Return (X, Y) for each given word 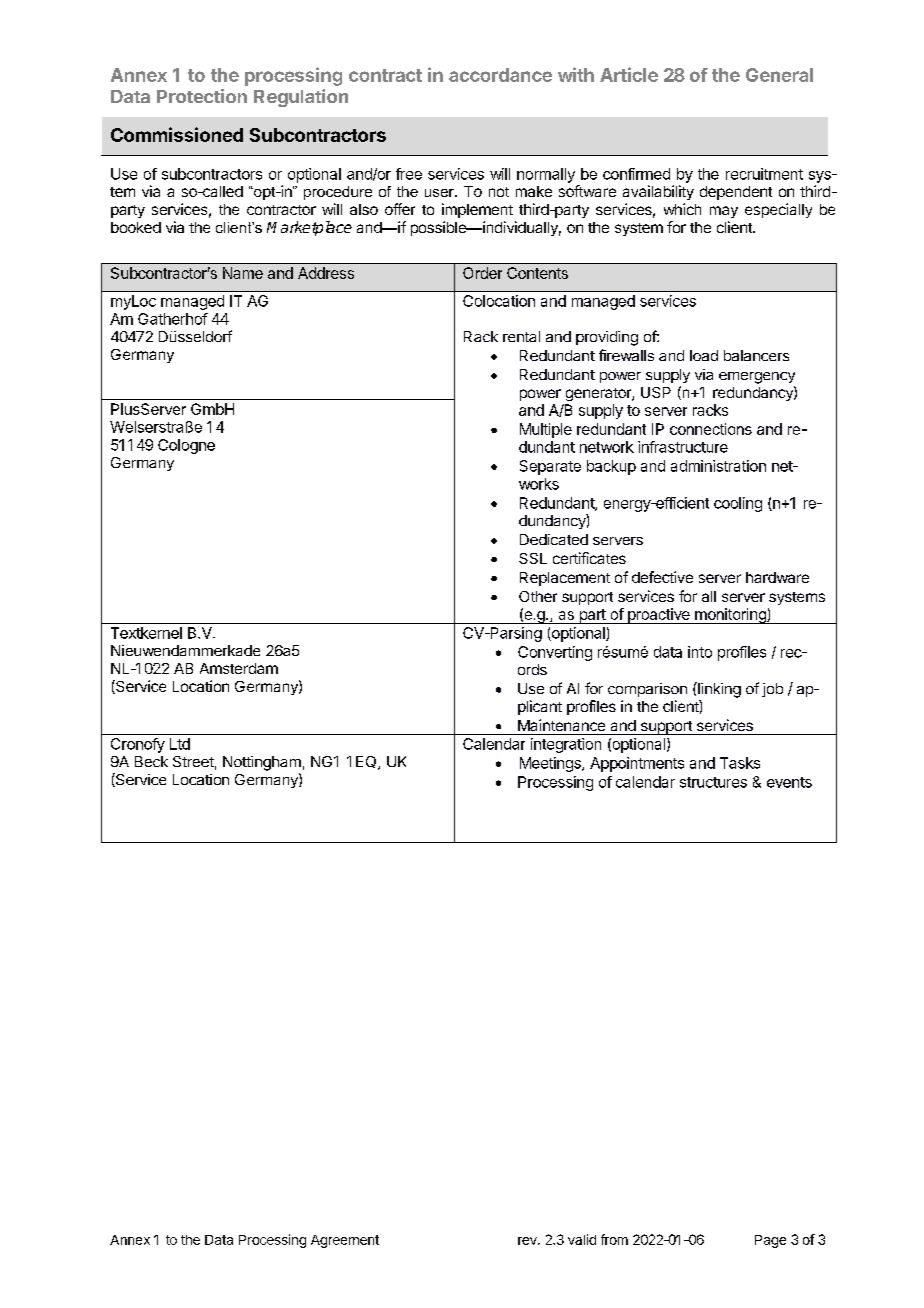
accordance (500, 75)
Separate (550, 467)
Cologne (186, 446)
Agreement (345, 1241)
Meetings (551, 764)
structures (713, 782)
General (779, 75)
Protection (202, 96)
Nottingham (262, 763)
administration (718, 466)
